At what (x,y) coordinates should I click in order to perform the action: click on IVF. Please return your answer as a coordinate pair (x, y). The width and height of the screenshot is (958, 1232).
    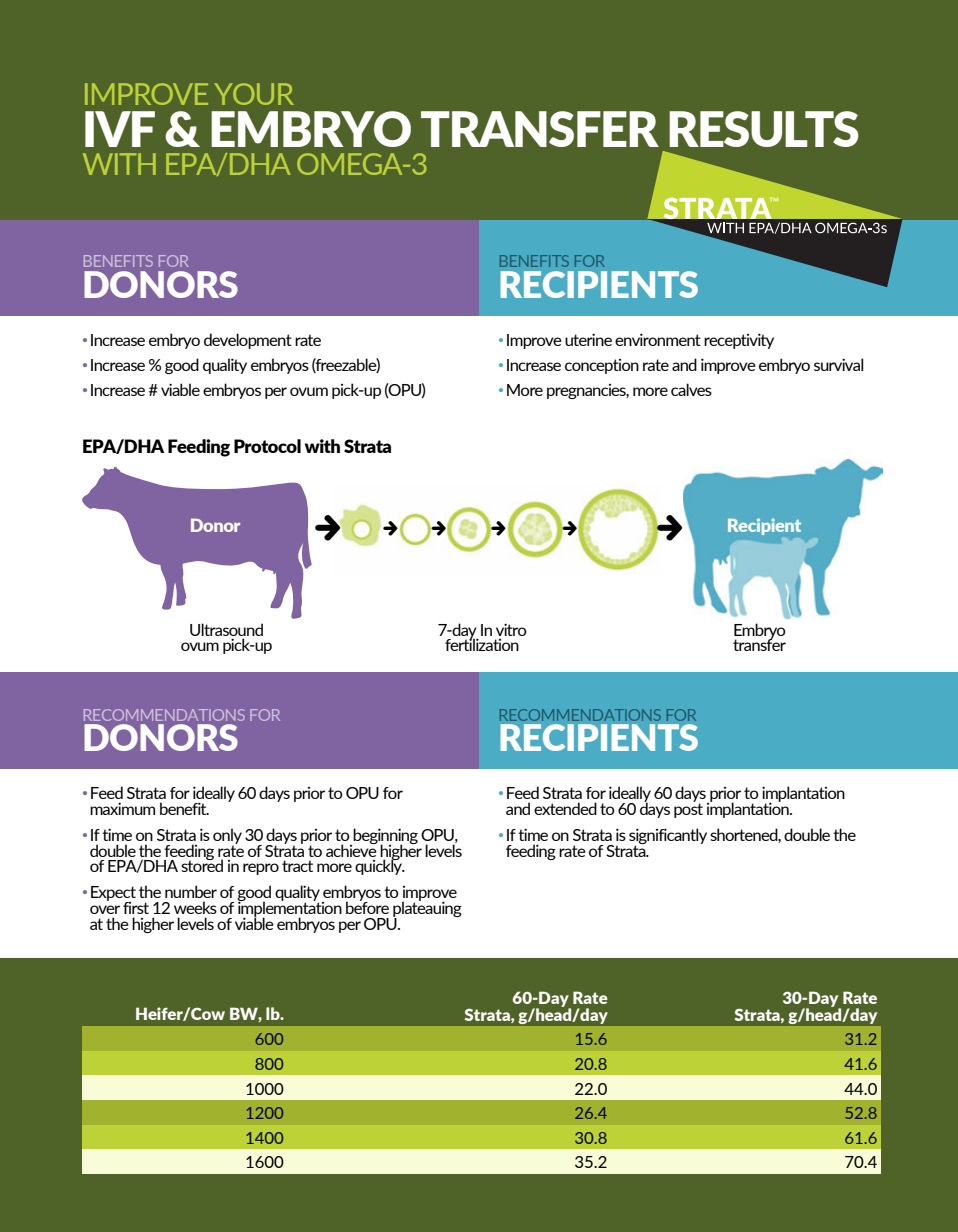
    Looking at the image, I should click on (120, 129).
